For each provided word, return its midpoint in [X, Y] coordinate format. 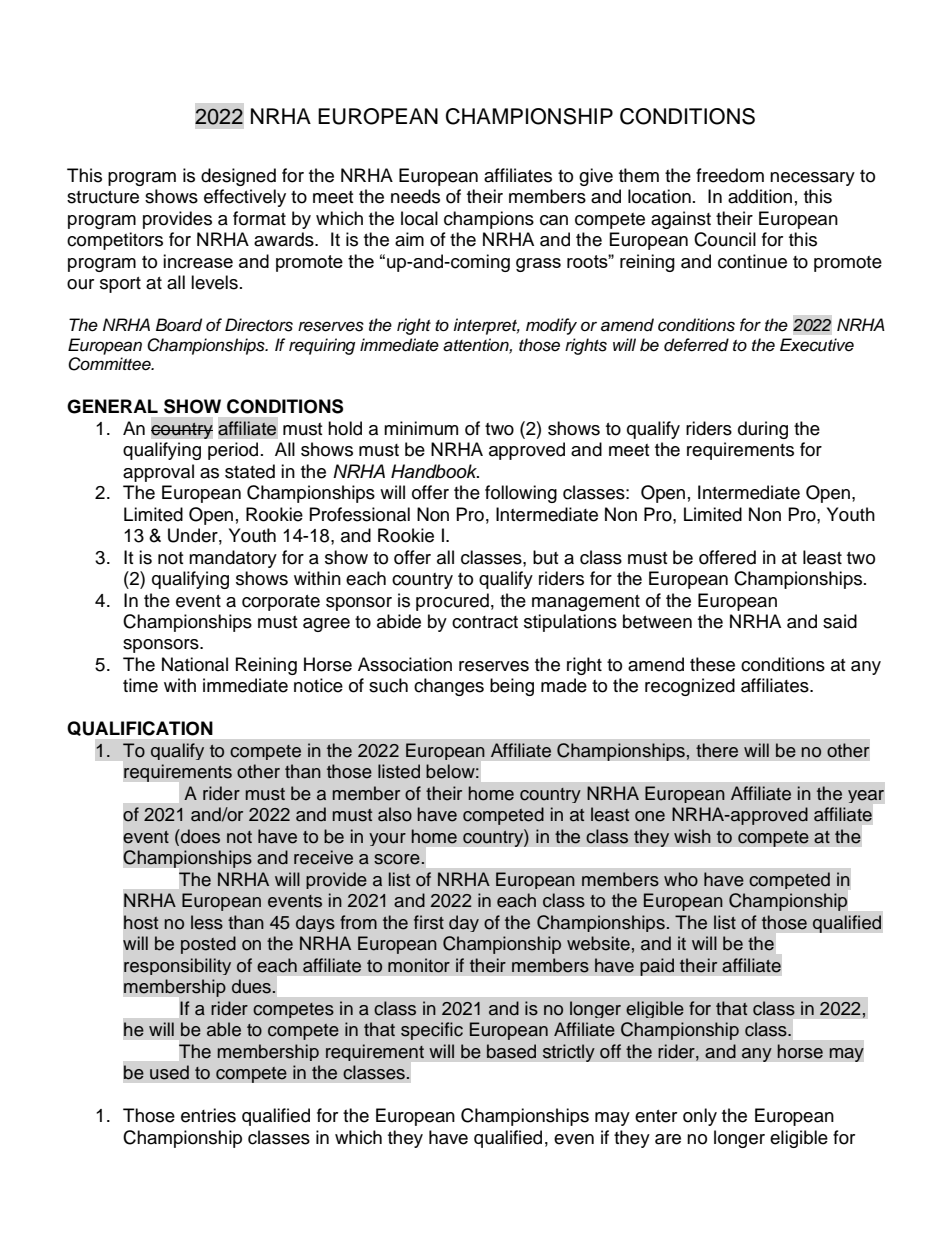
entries [208, 1115]
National [195, 664]
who [681, 879]
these [712, 664]
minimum [421, 428]
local [419, 218]
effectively [245, 198]
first [429, 922]
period [233, 451]
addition [760, 196]
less [207, 922]
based [511, 1051]
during [763, 430]
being [512, 687]
